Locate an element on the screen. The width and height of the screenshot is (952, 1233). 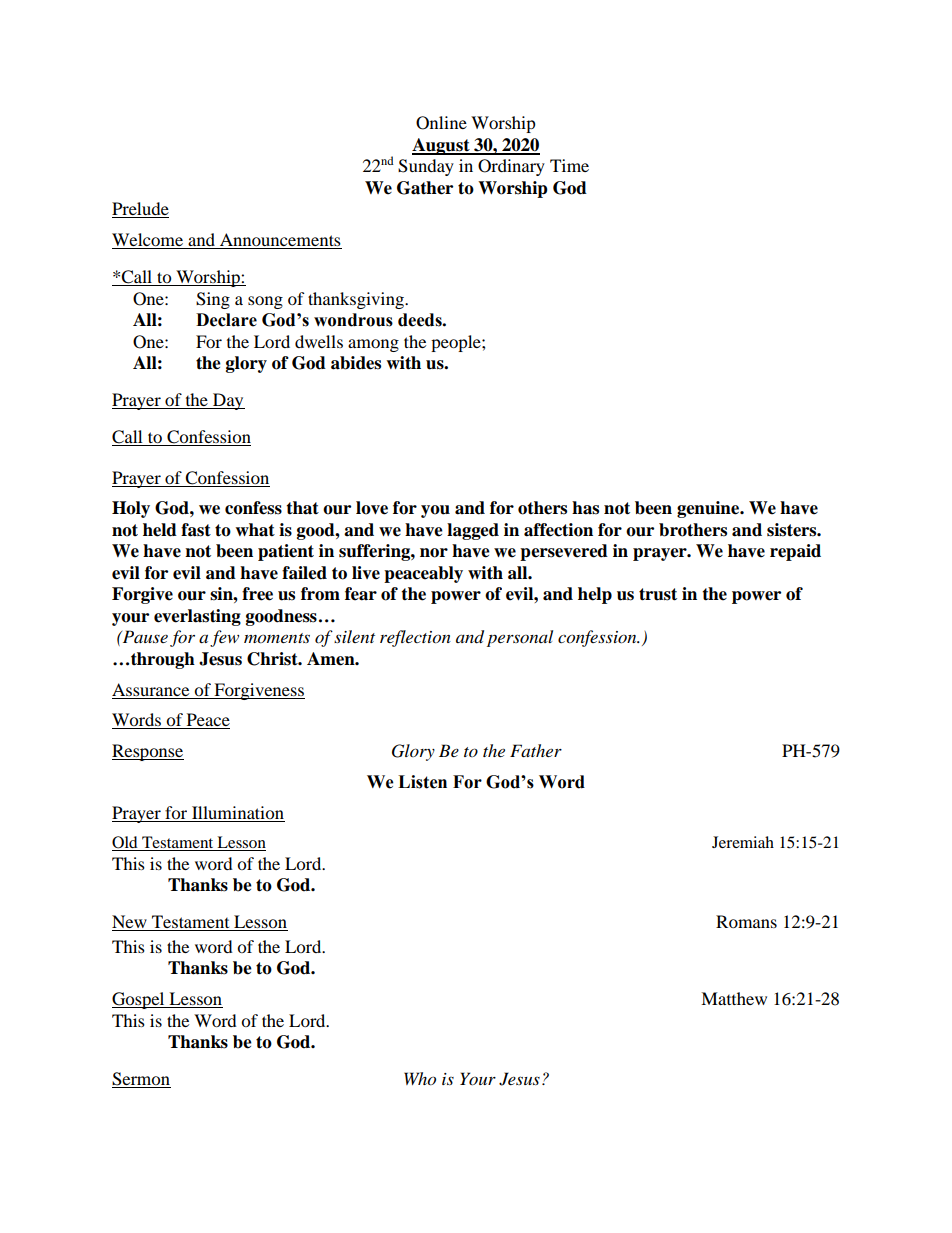
people is located at coordinates (457, 343).
